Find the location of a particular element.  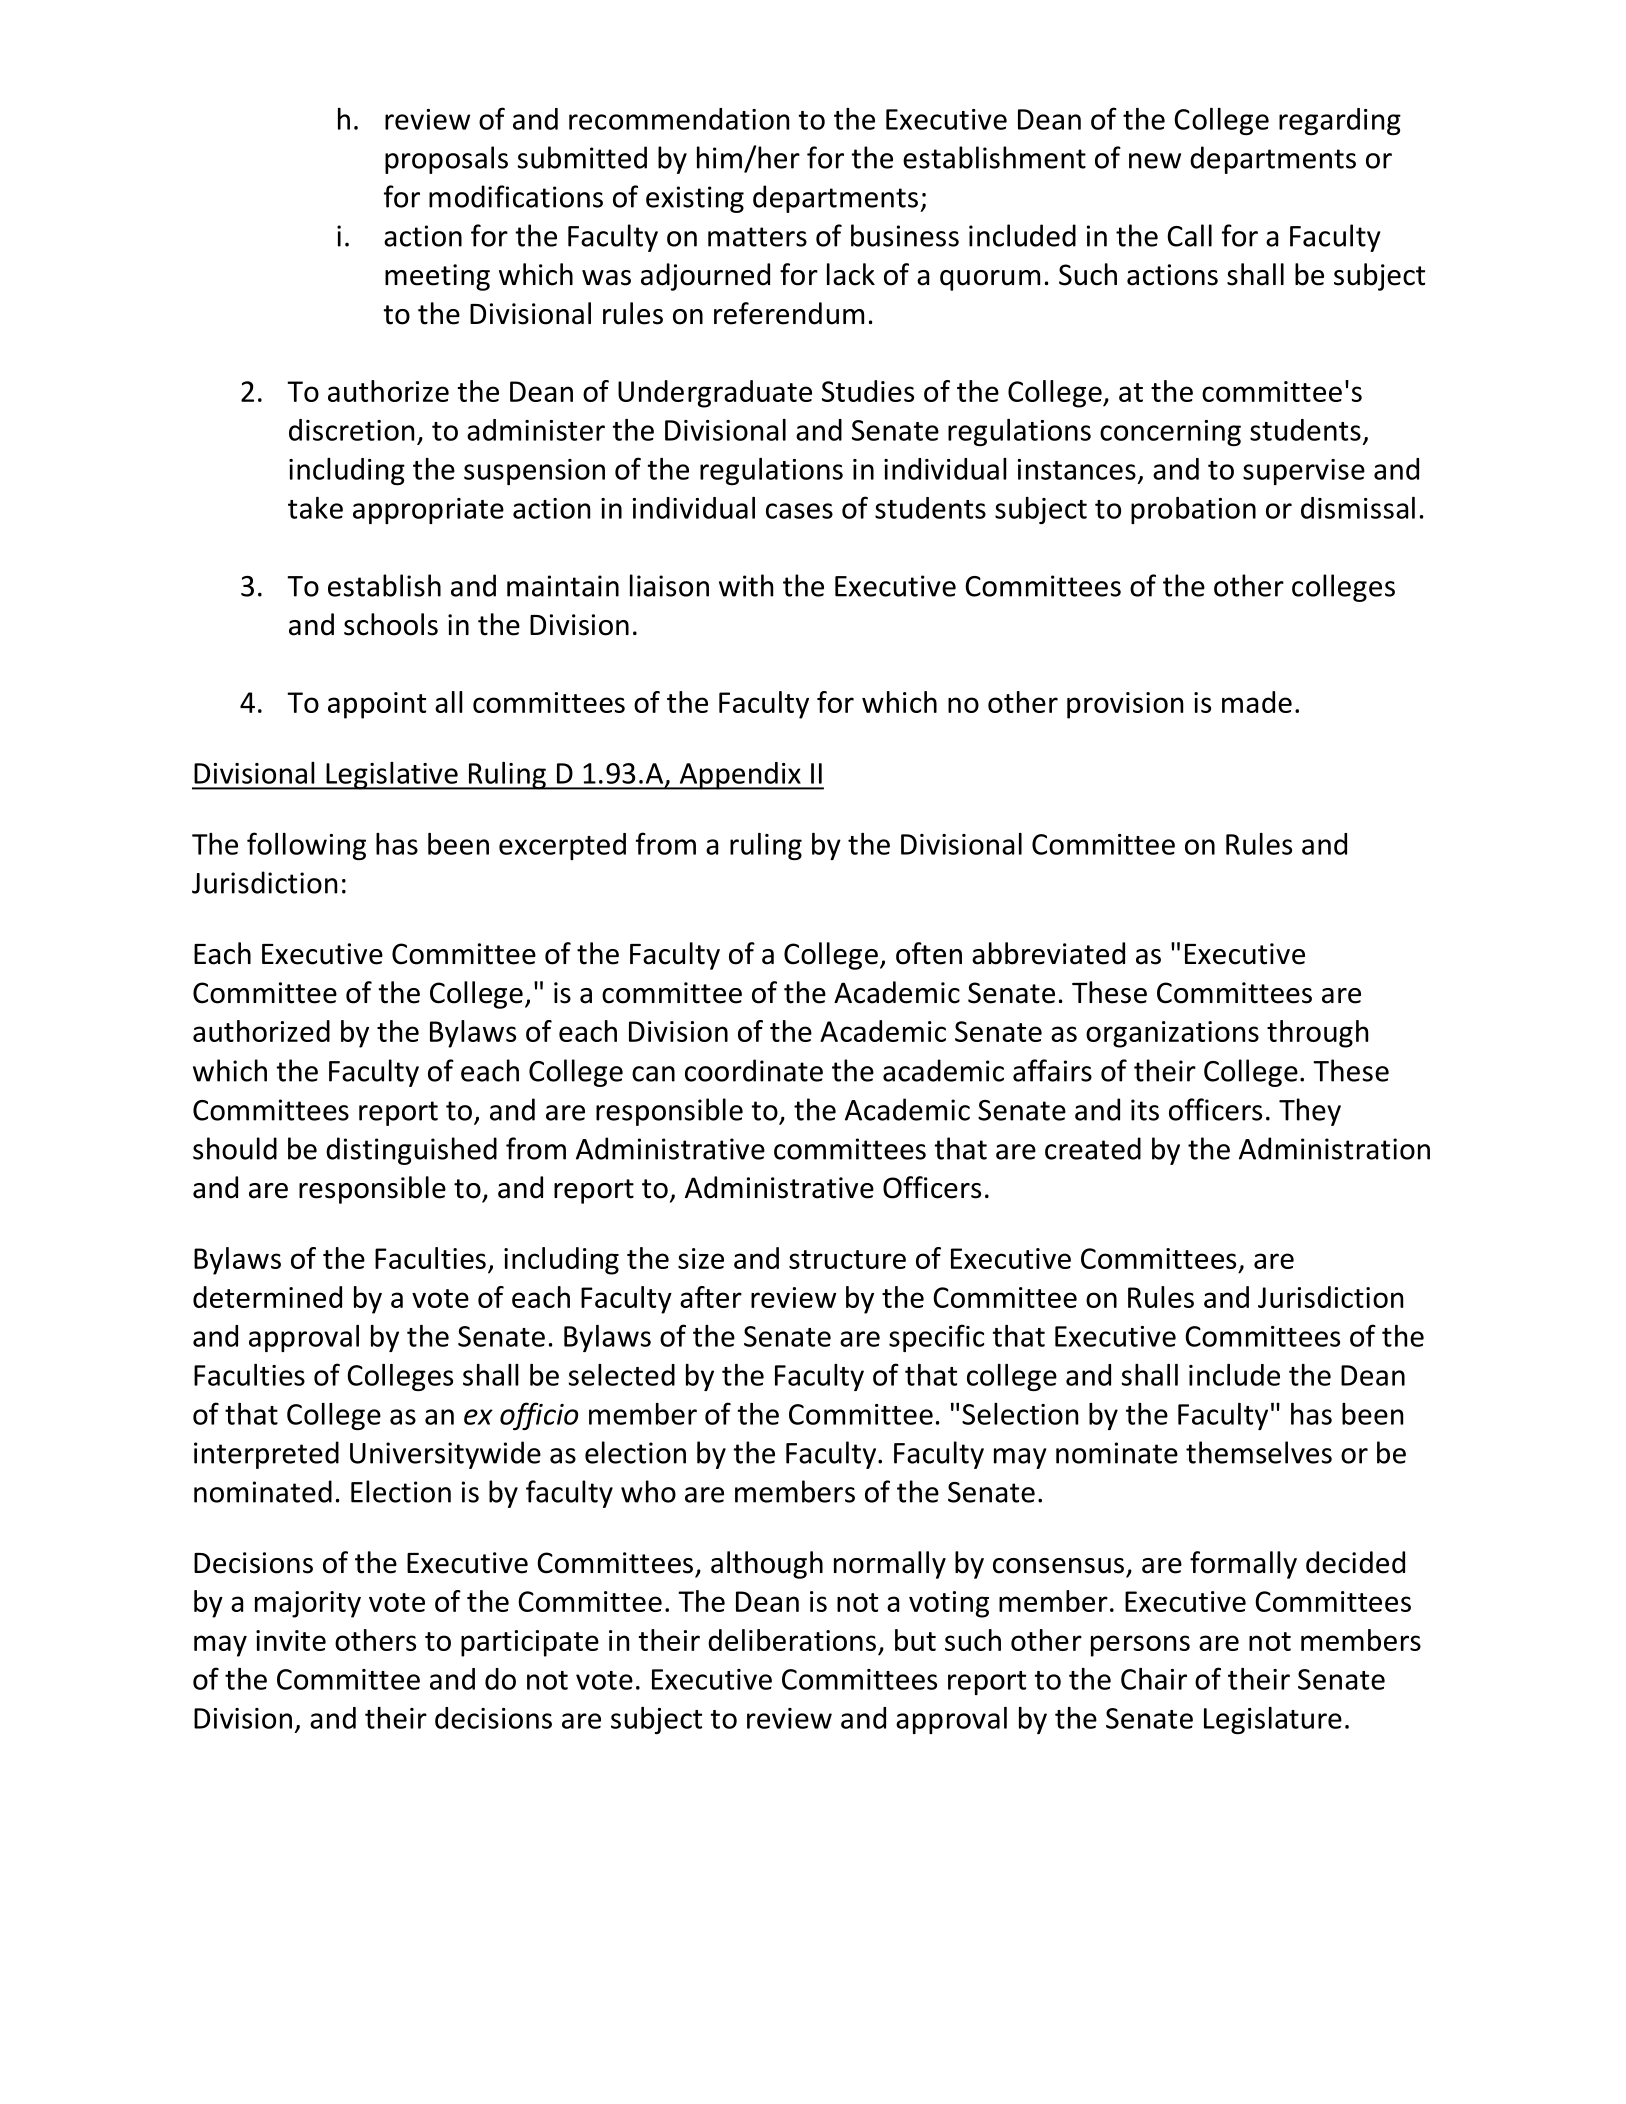

proposals is located at coordinates (446, 160).
